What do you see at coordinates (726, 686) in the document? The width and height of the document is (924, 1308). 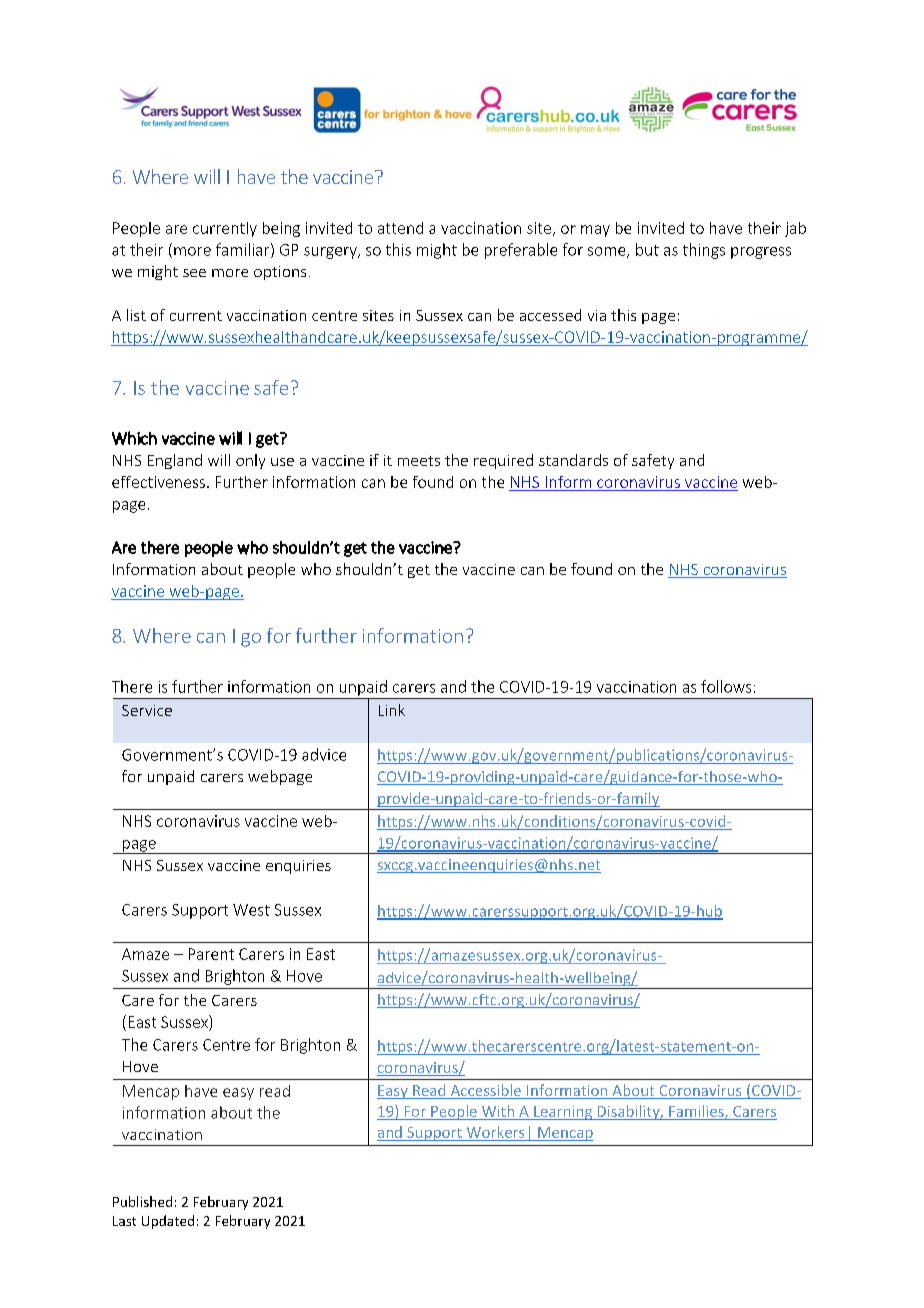 I see `follows` at bounding box center [726, 686].
